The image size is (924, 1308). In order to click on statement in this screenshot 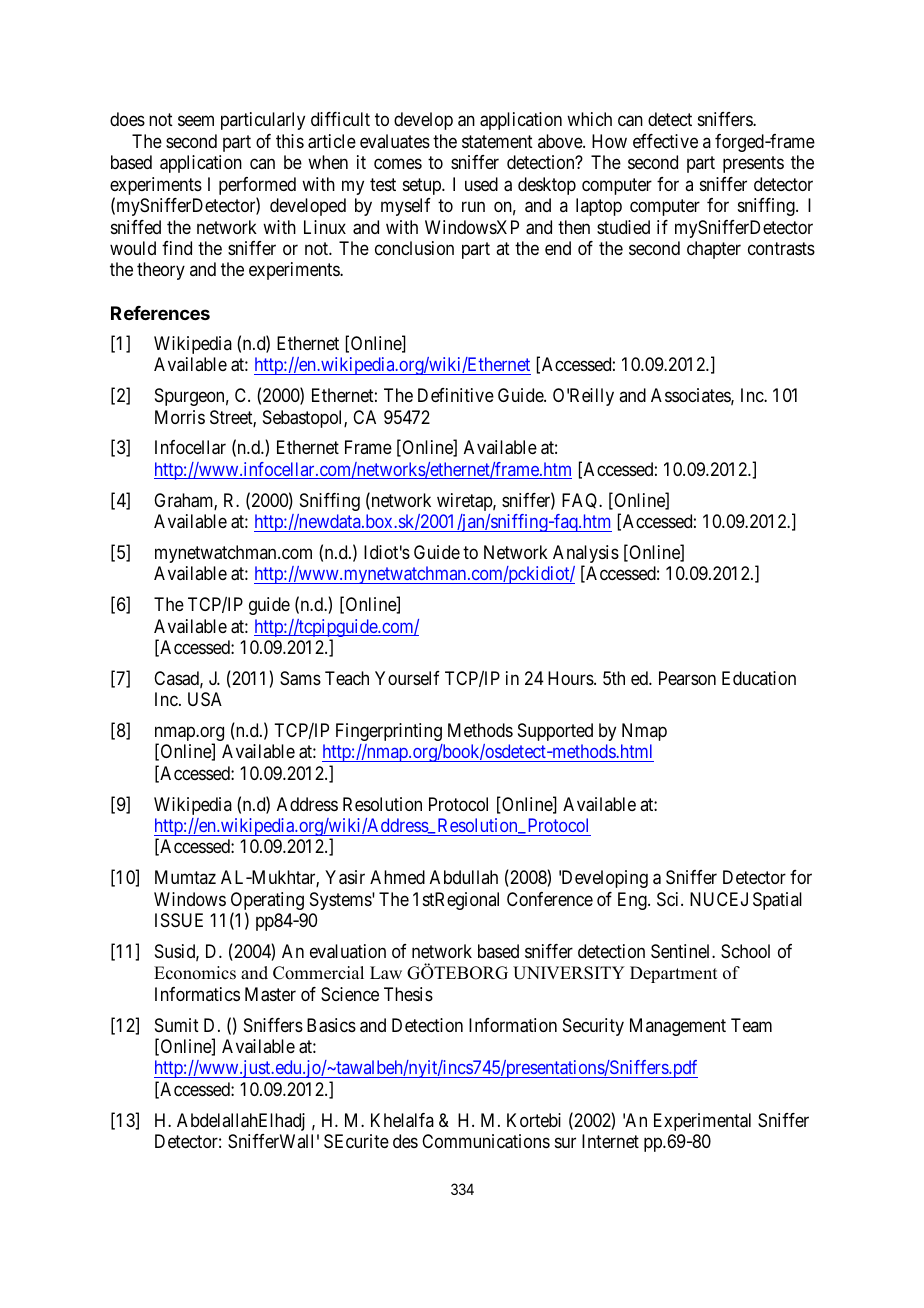, I will do `click(497, 142)`.
